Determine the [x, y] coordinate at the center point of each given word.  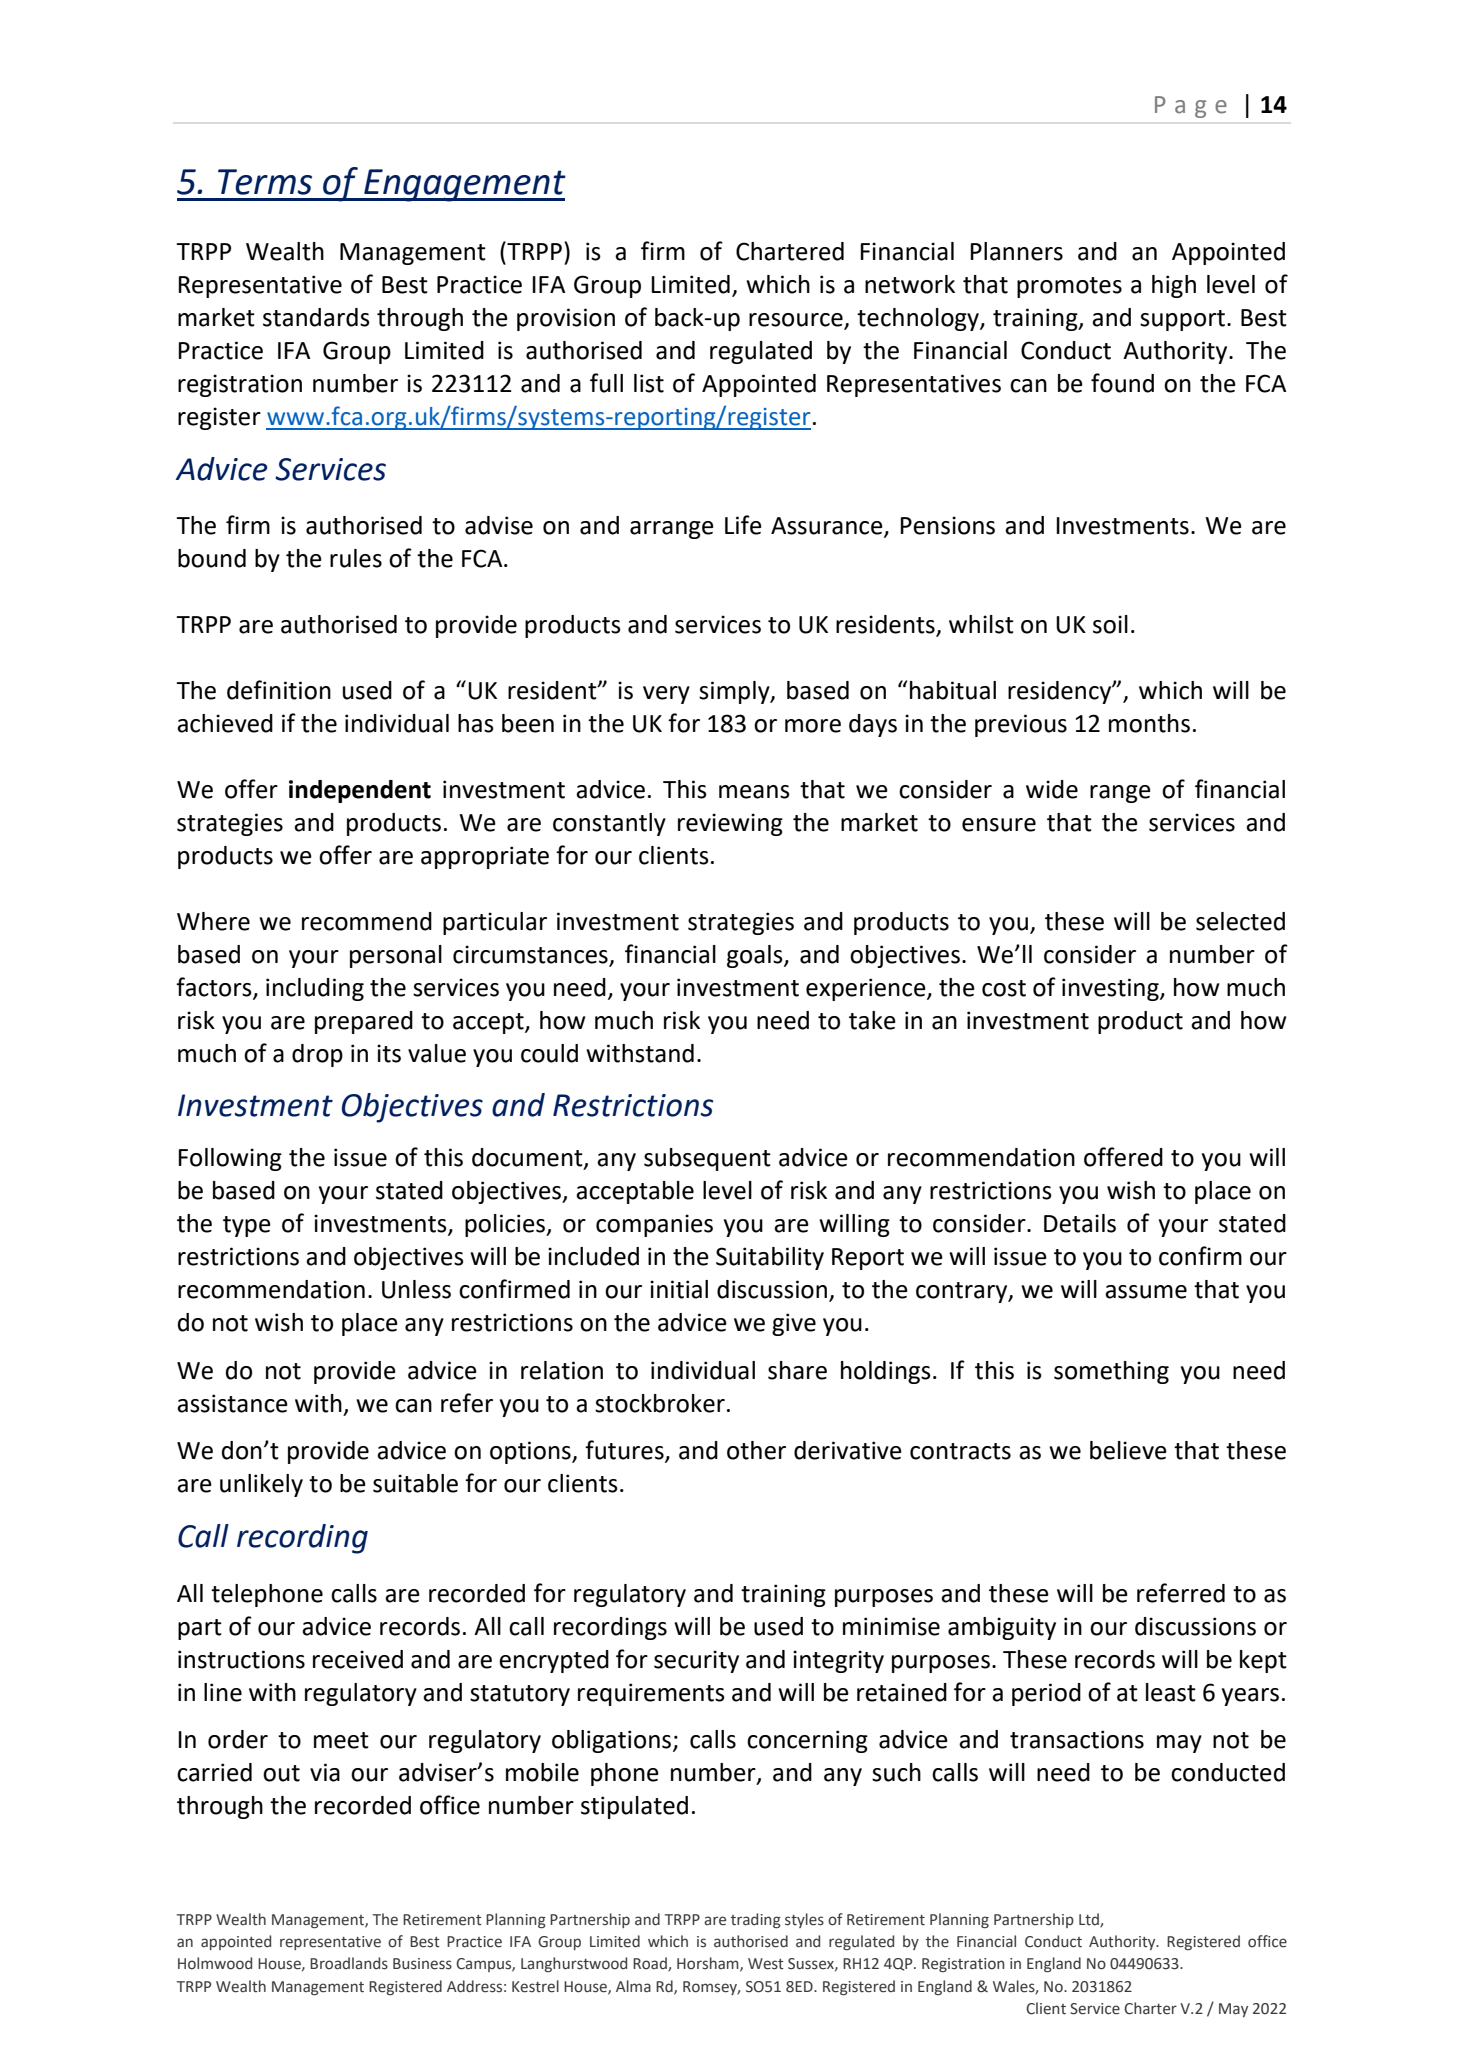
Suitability [770, 1258]
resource [797, 321]
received [358, 1659]
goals [756, 956]
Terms [265, 182]
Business [422, 1964]
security [696, 1661]
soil [1110, 624]
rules [356, 558]
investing [1111, 989]
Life [743, 525]
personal [396, 956]
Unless [416, 1289]
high [1174, 286]
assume [1146, 1292]
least [1171, 1692]
